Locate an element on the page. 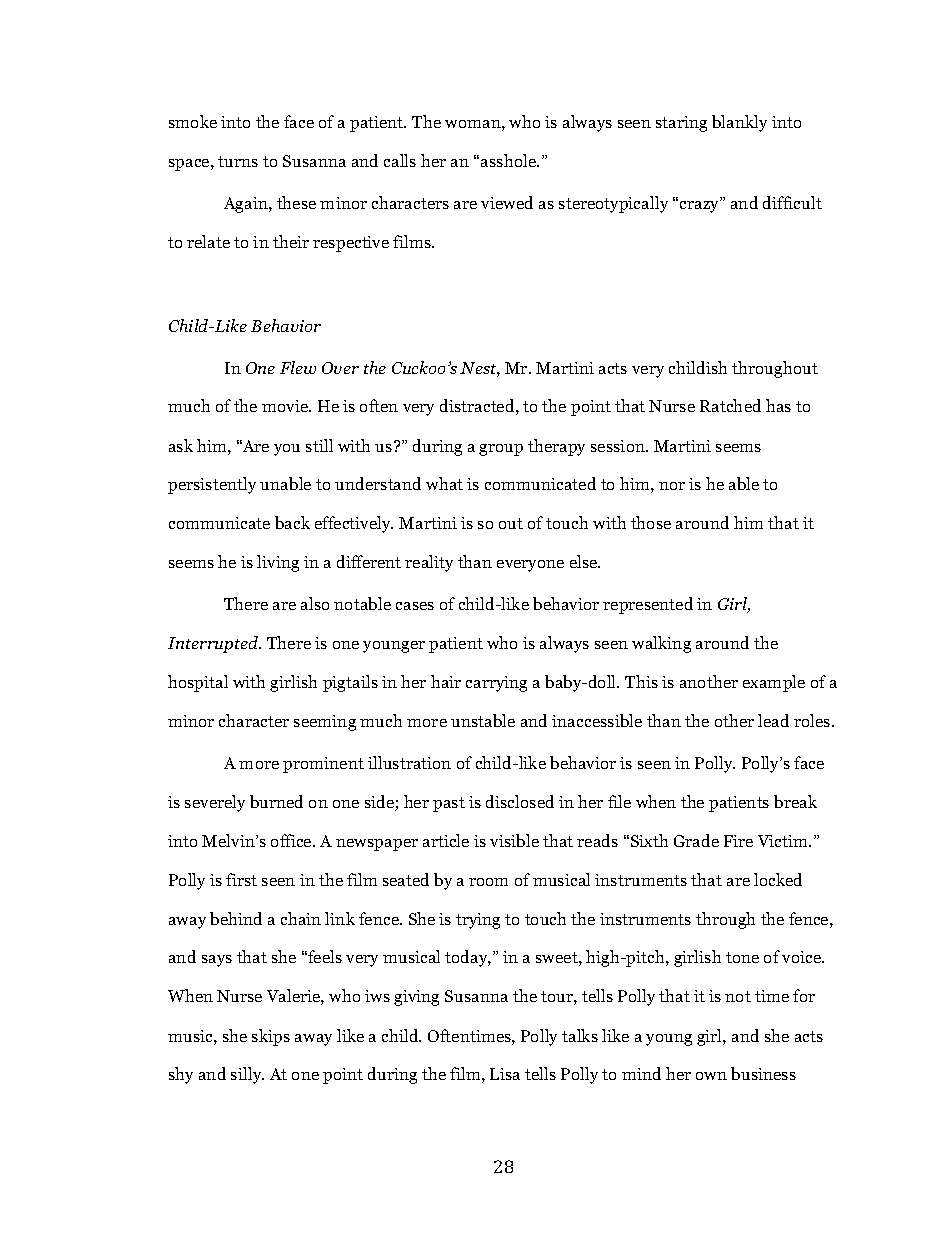 The image size is (952, 1233). skips is located at coordinates (271, 1037).
